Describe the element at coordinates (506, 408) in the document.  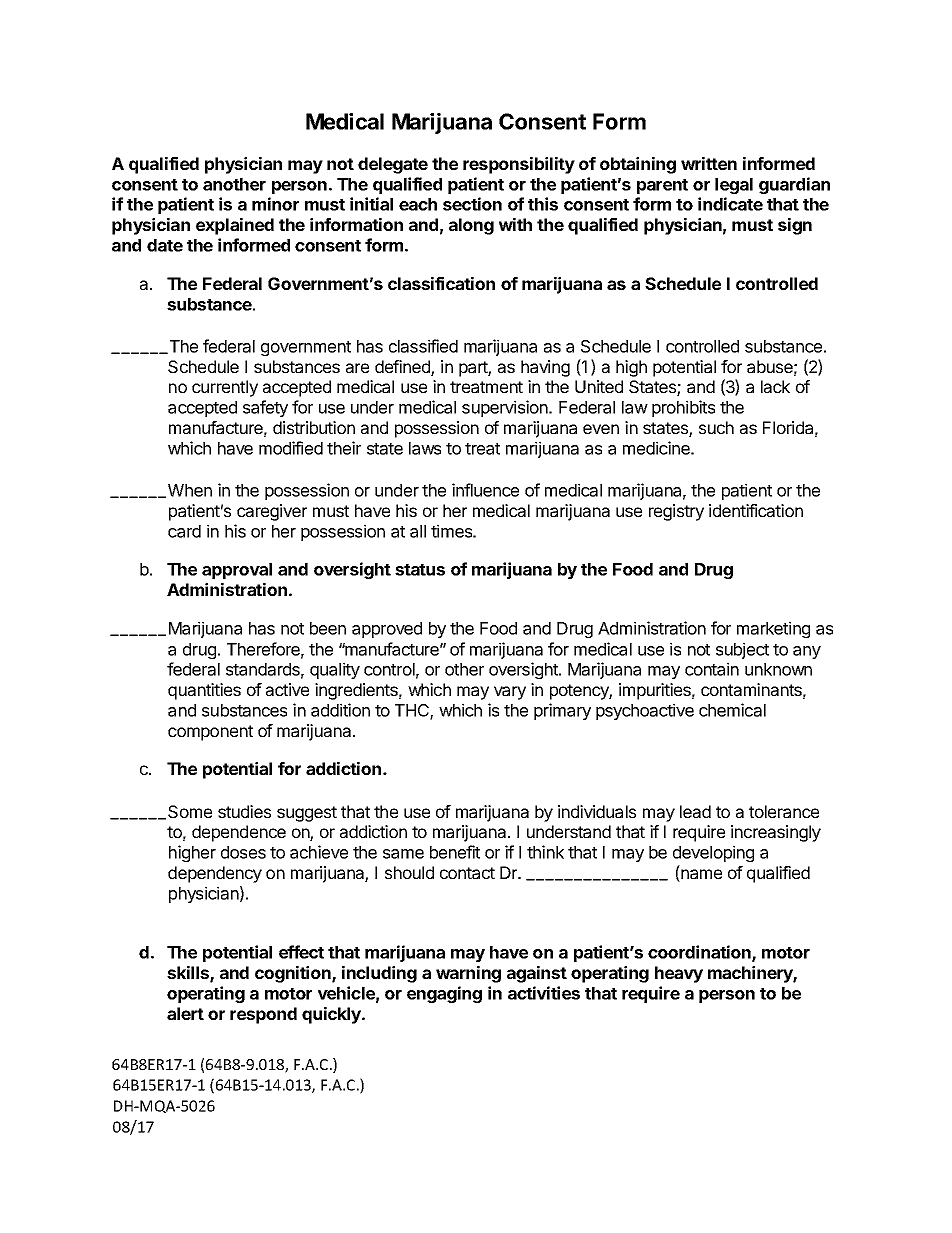
I see `supervision` at that location.
